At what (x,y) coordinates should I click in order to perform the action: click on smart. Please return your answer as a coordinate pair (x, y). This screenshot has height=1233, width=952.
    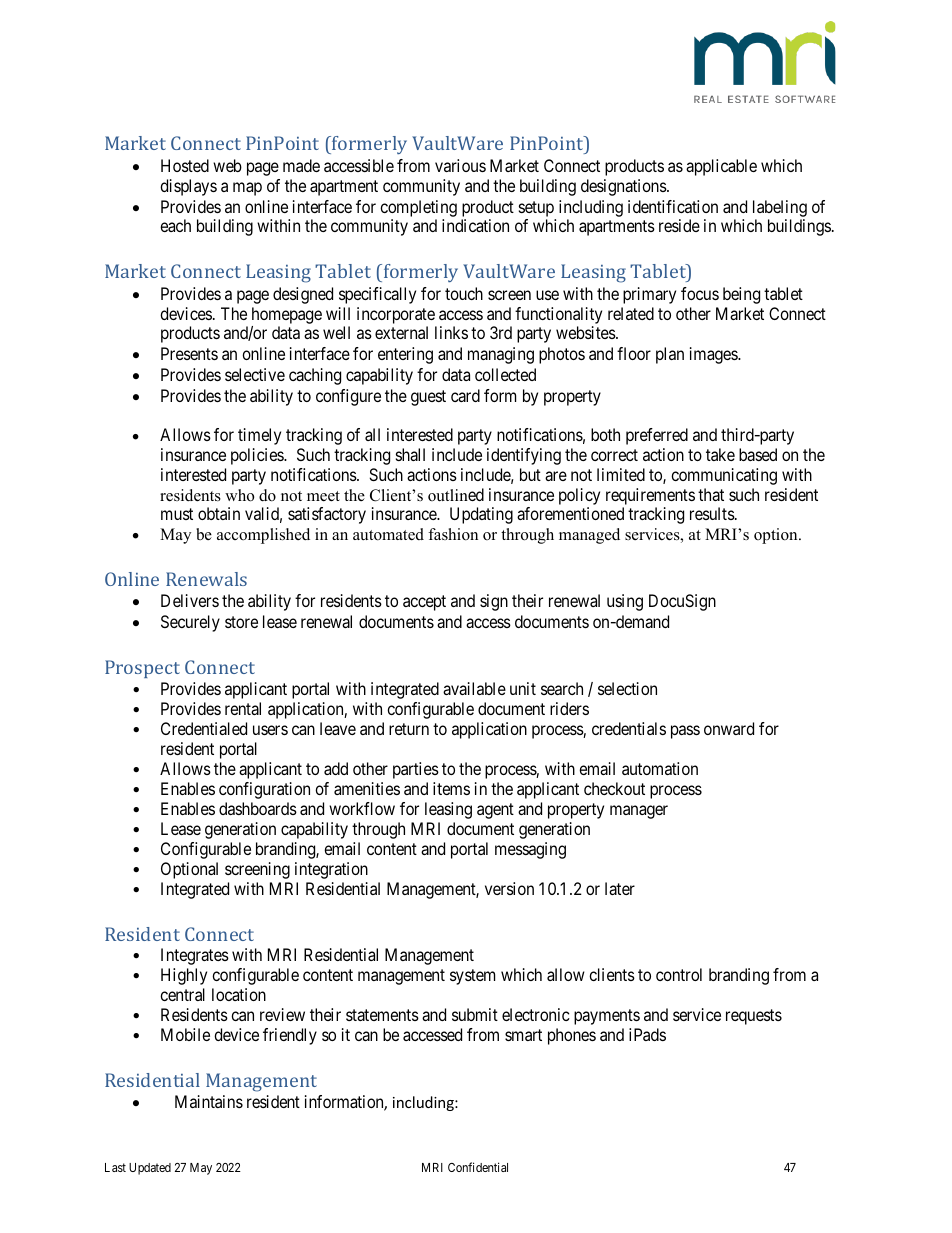
    Looking at the image, I should click on (523, 1035).
